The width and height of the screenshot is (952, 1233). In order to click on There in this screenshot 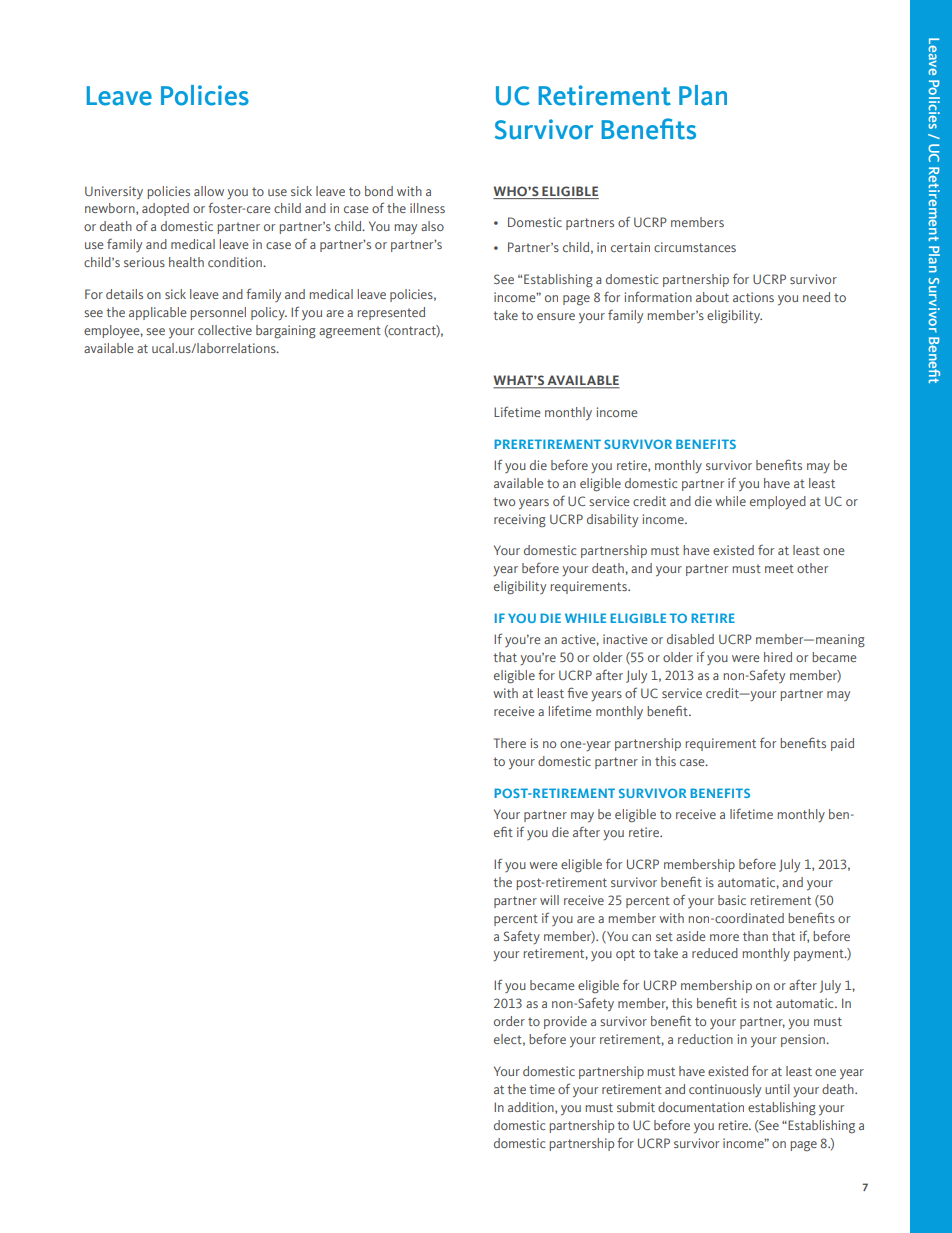, I will do `click(510, 743)`.
